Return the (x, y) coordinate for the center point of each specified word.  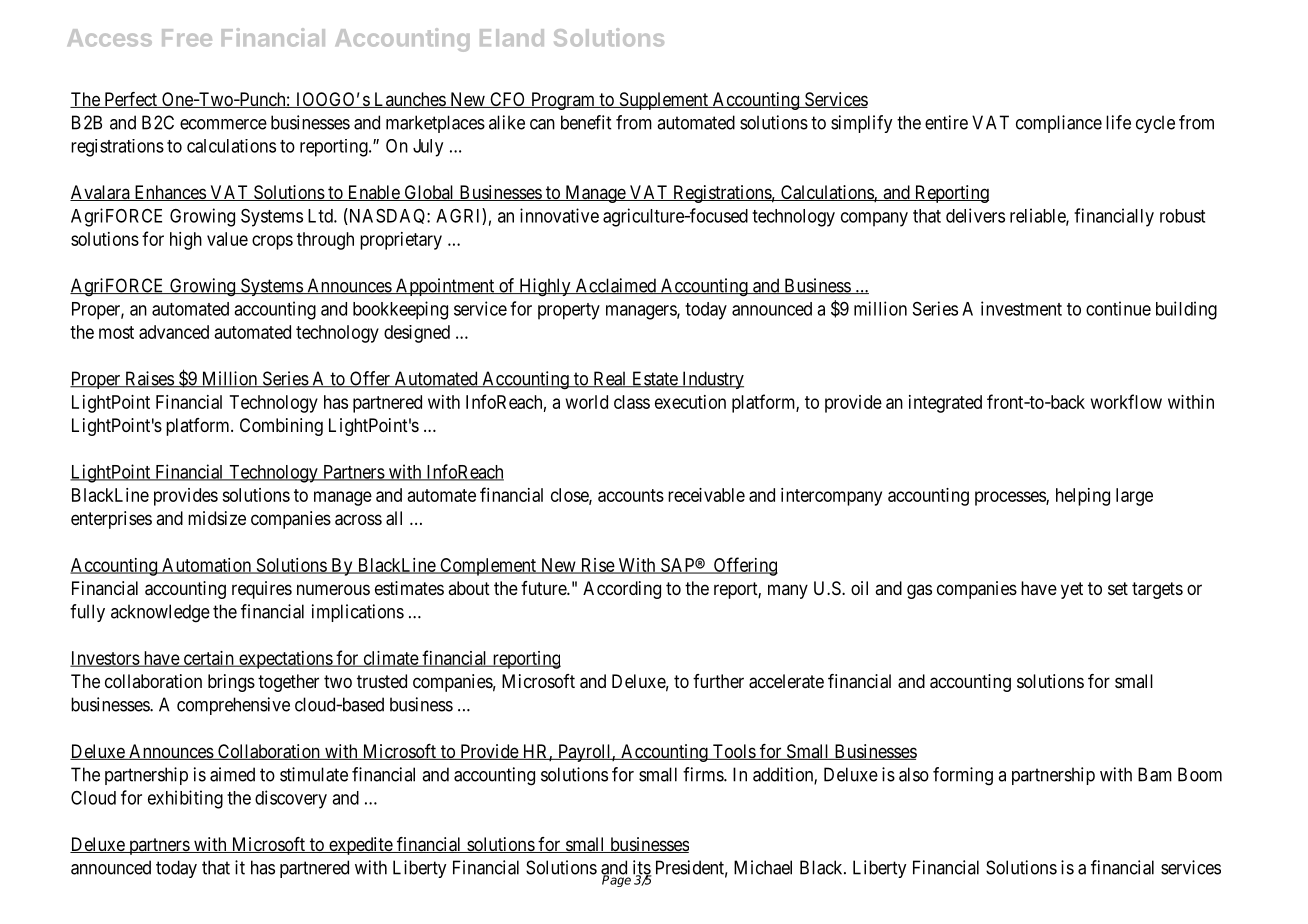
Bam (1155, 774)
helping (1083, 497)
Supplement (663, 101)
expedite (360, 846)
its (642, 868)
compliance (1059, 124)
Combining (281, 427)
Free (187, 38)
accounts (631, 495)
